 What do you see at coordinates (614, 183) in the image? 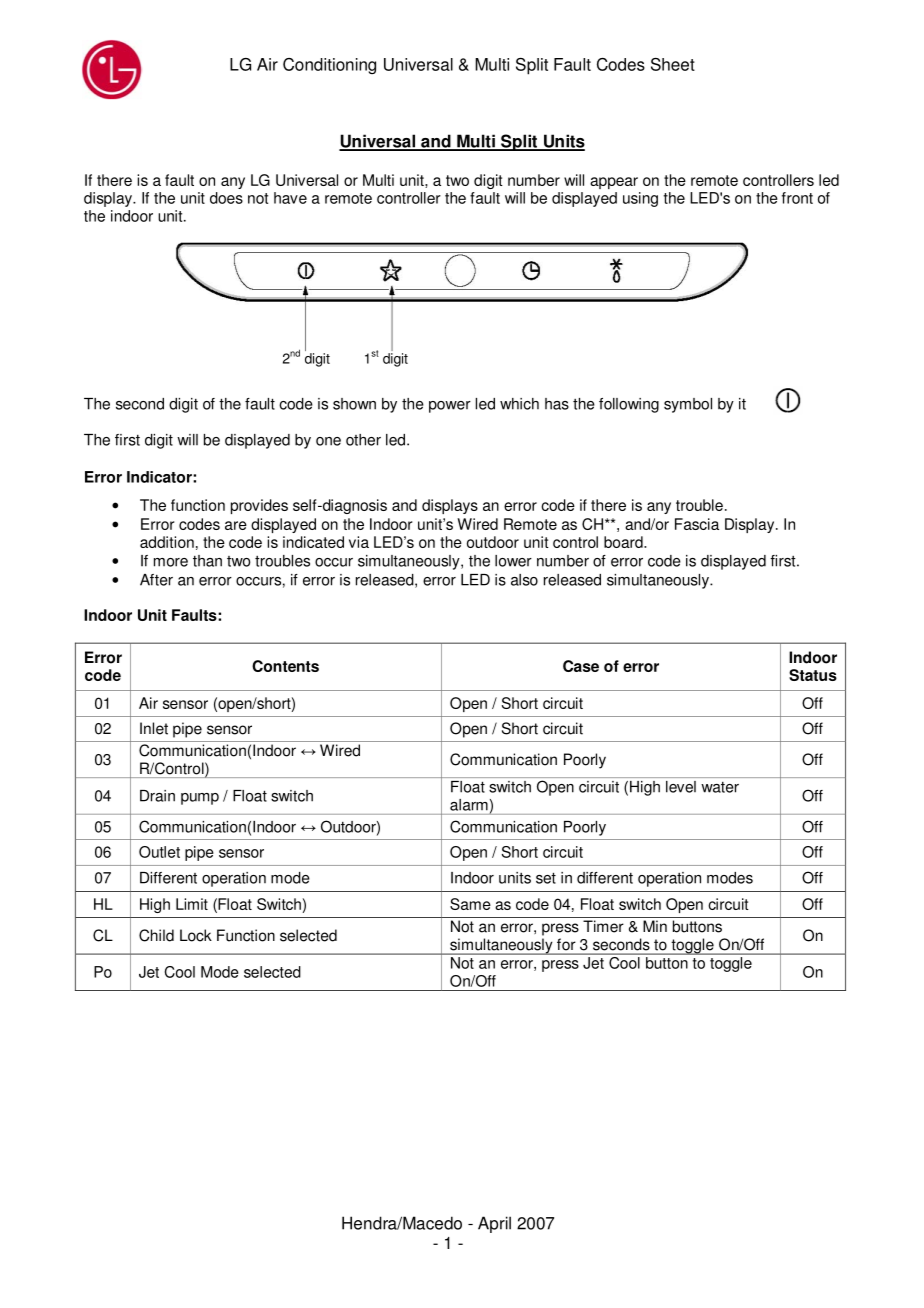
I see `appear` at bounding box center [614, 183].
